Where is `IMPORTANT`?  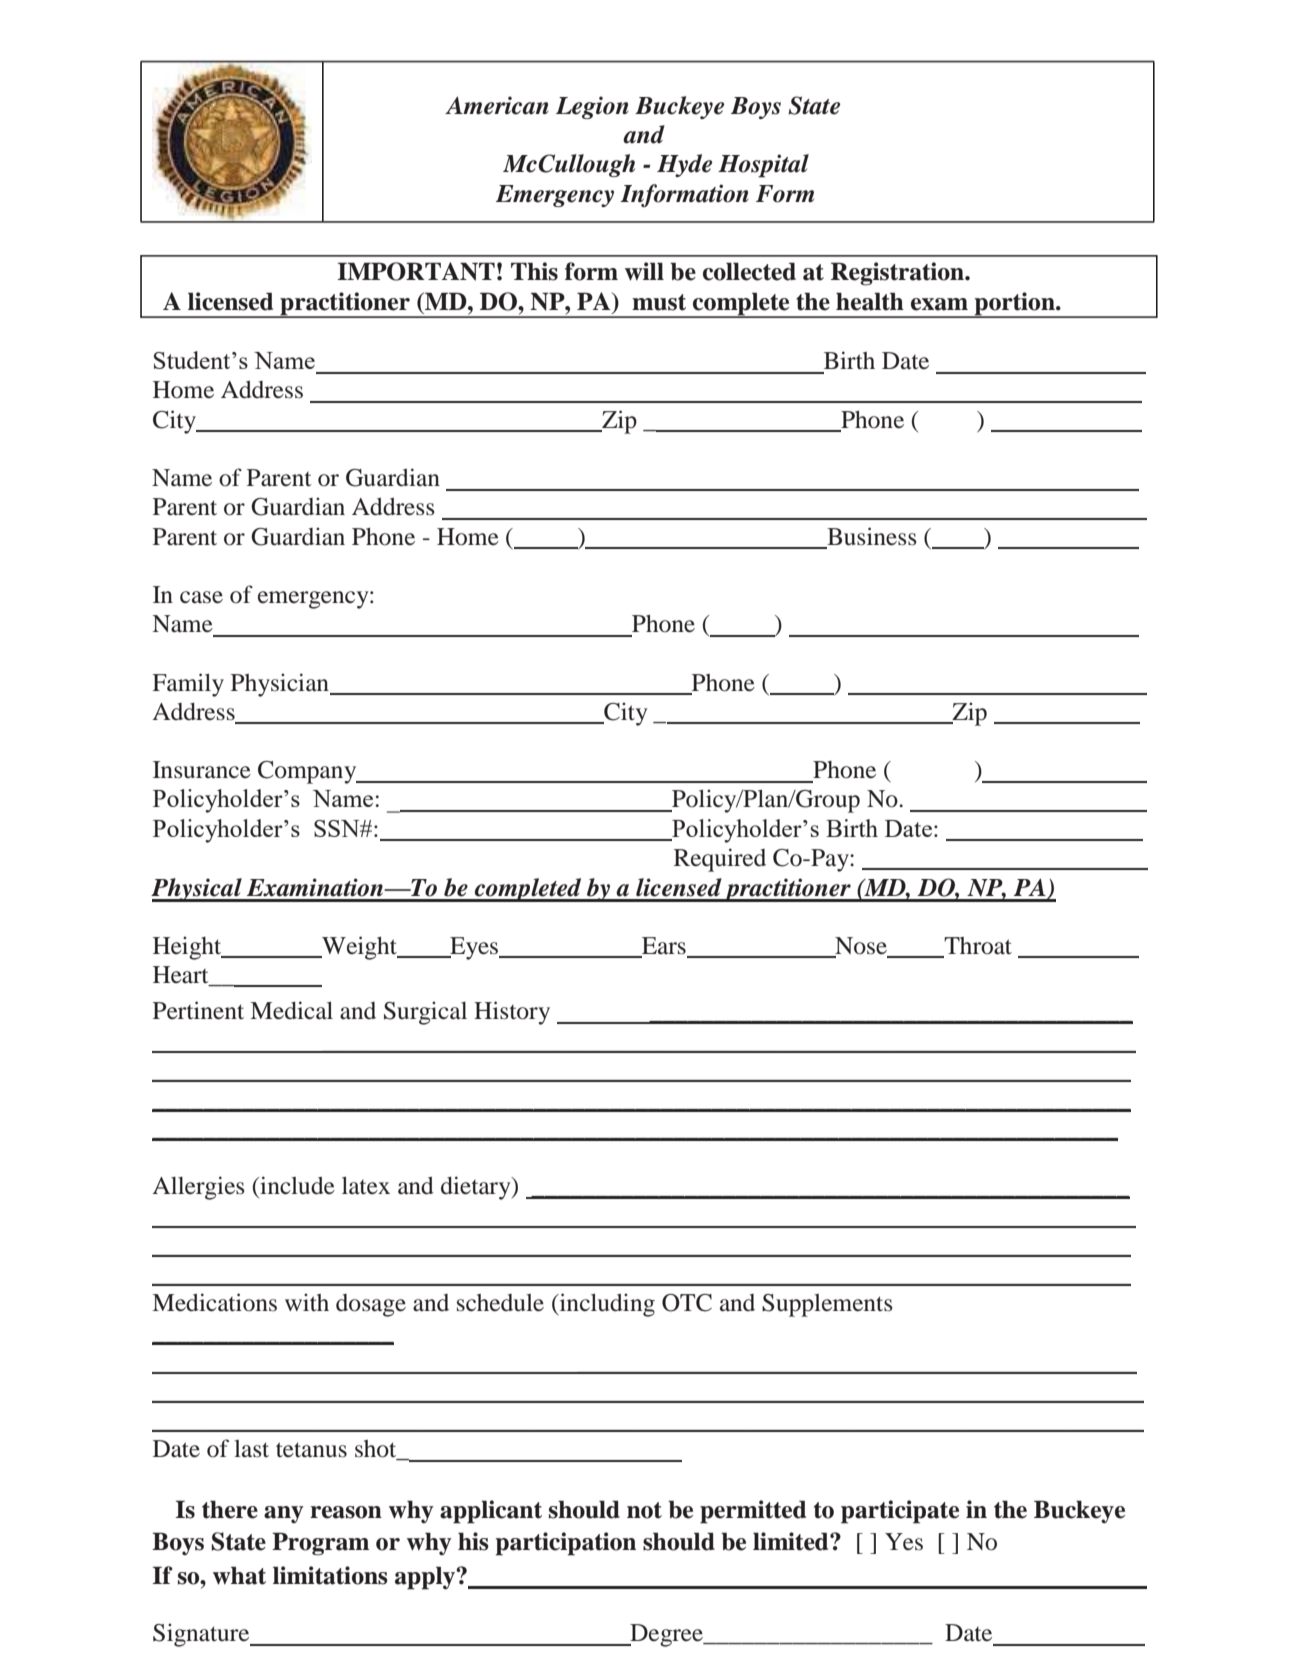
IMPORTANT is located at coordinates (416, 271).
